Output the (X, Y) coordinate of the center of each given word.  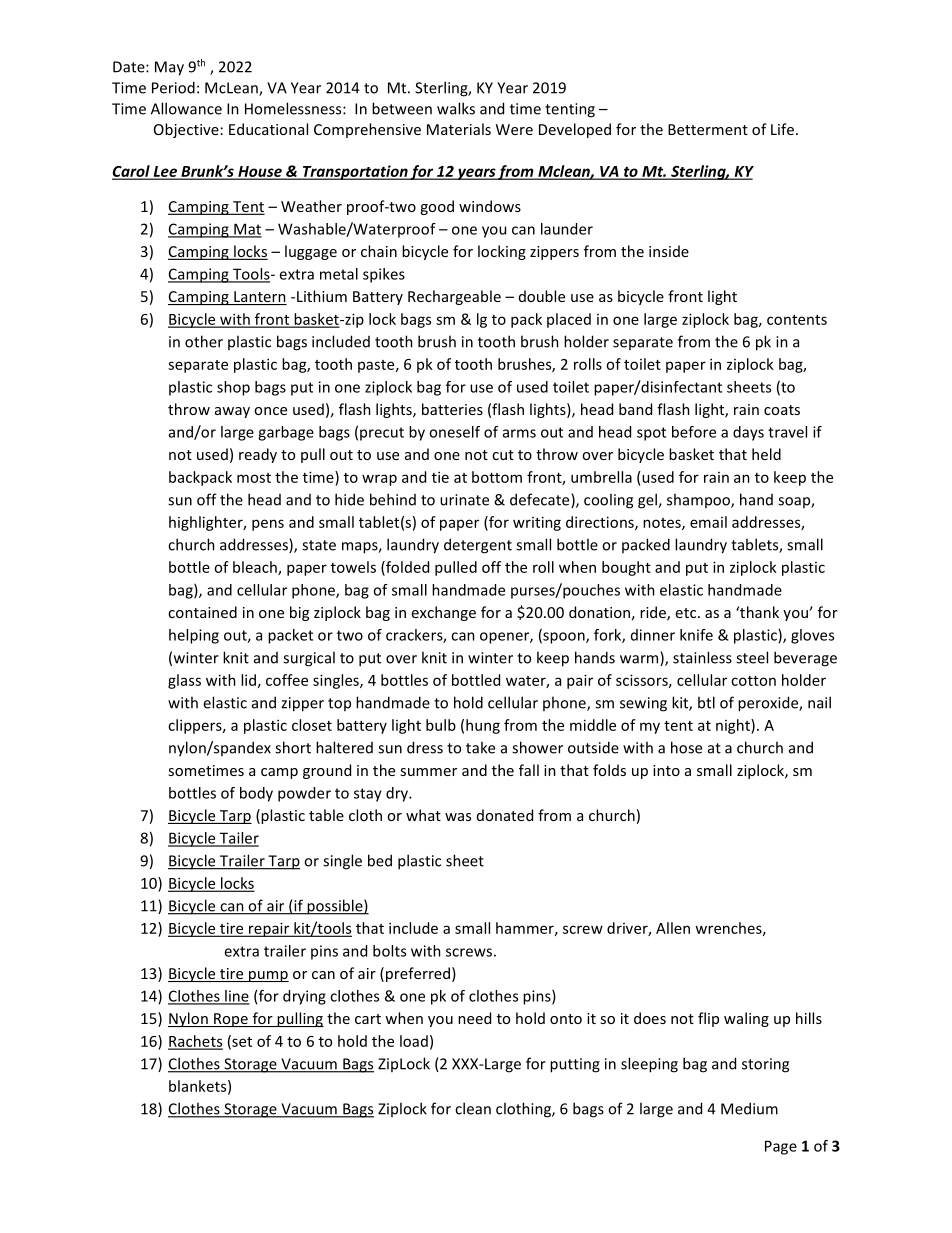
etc (687, 613)
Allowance (186, 108)
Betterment (708, 129)
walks (456, 108)
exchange (444, 613)
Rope (231, 1020)
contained (202, 612)
